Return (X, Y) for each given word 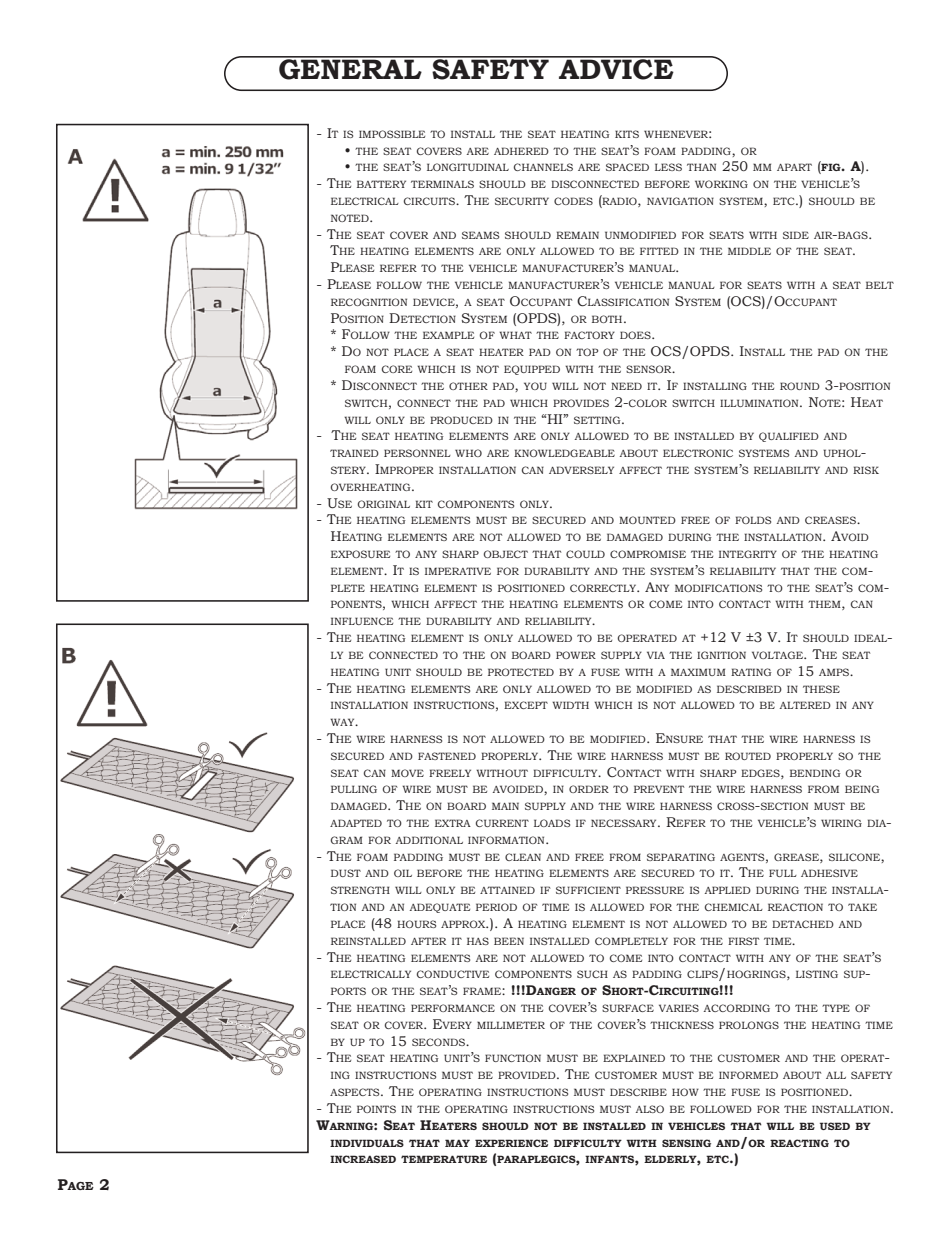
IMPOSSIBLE (392, 134)
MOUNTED (647, 520)
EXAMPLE (448, 335)
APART (794, 167)
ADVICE (616, 68)
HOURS (416, 924)
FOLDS (753, 520)
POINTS (376, 1109)
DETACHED (803, 924)
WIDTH (570, 705)
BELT (880, 285)
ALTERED (805, 705)
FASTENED (447, 756)
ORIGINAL (383, 504)
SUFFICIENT (588, 890)
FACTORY (589, 335)
